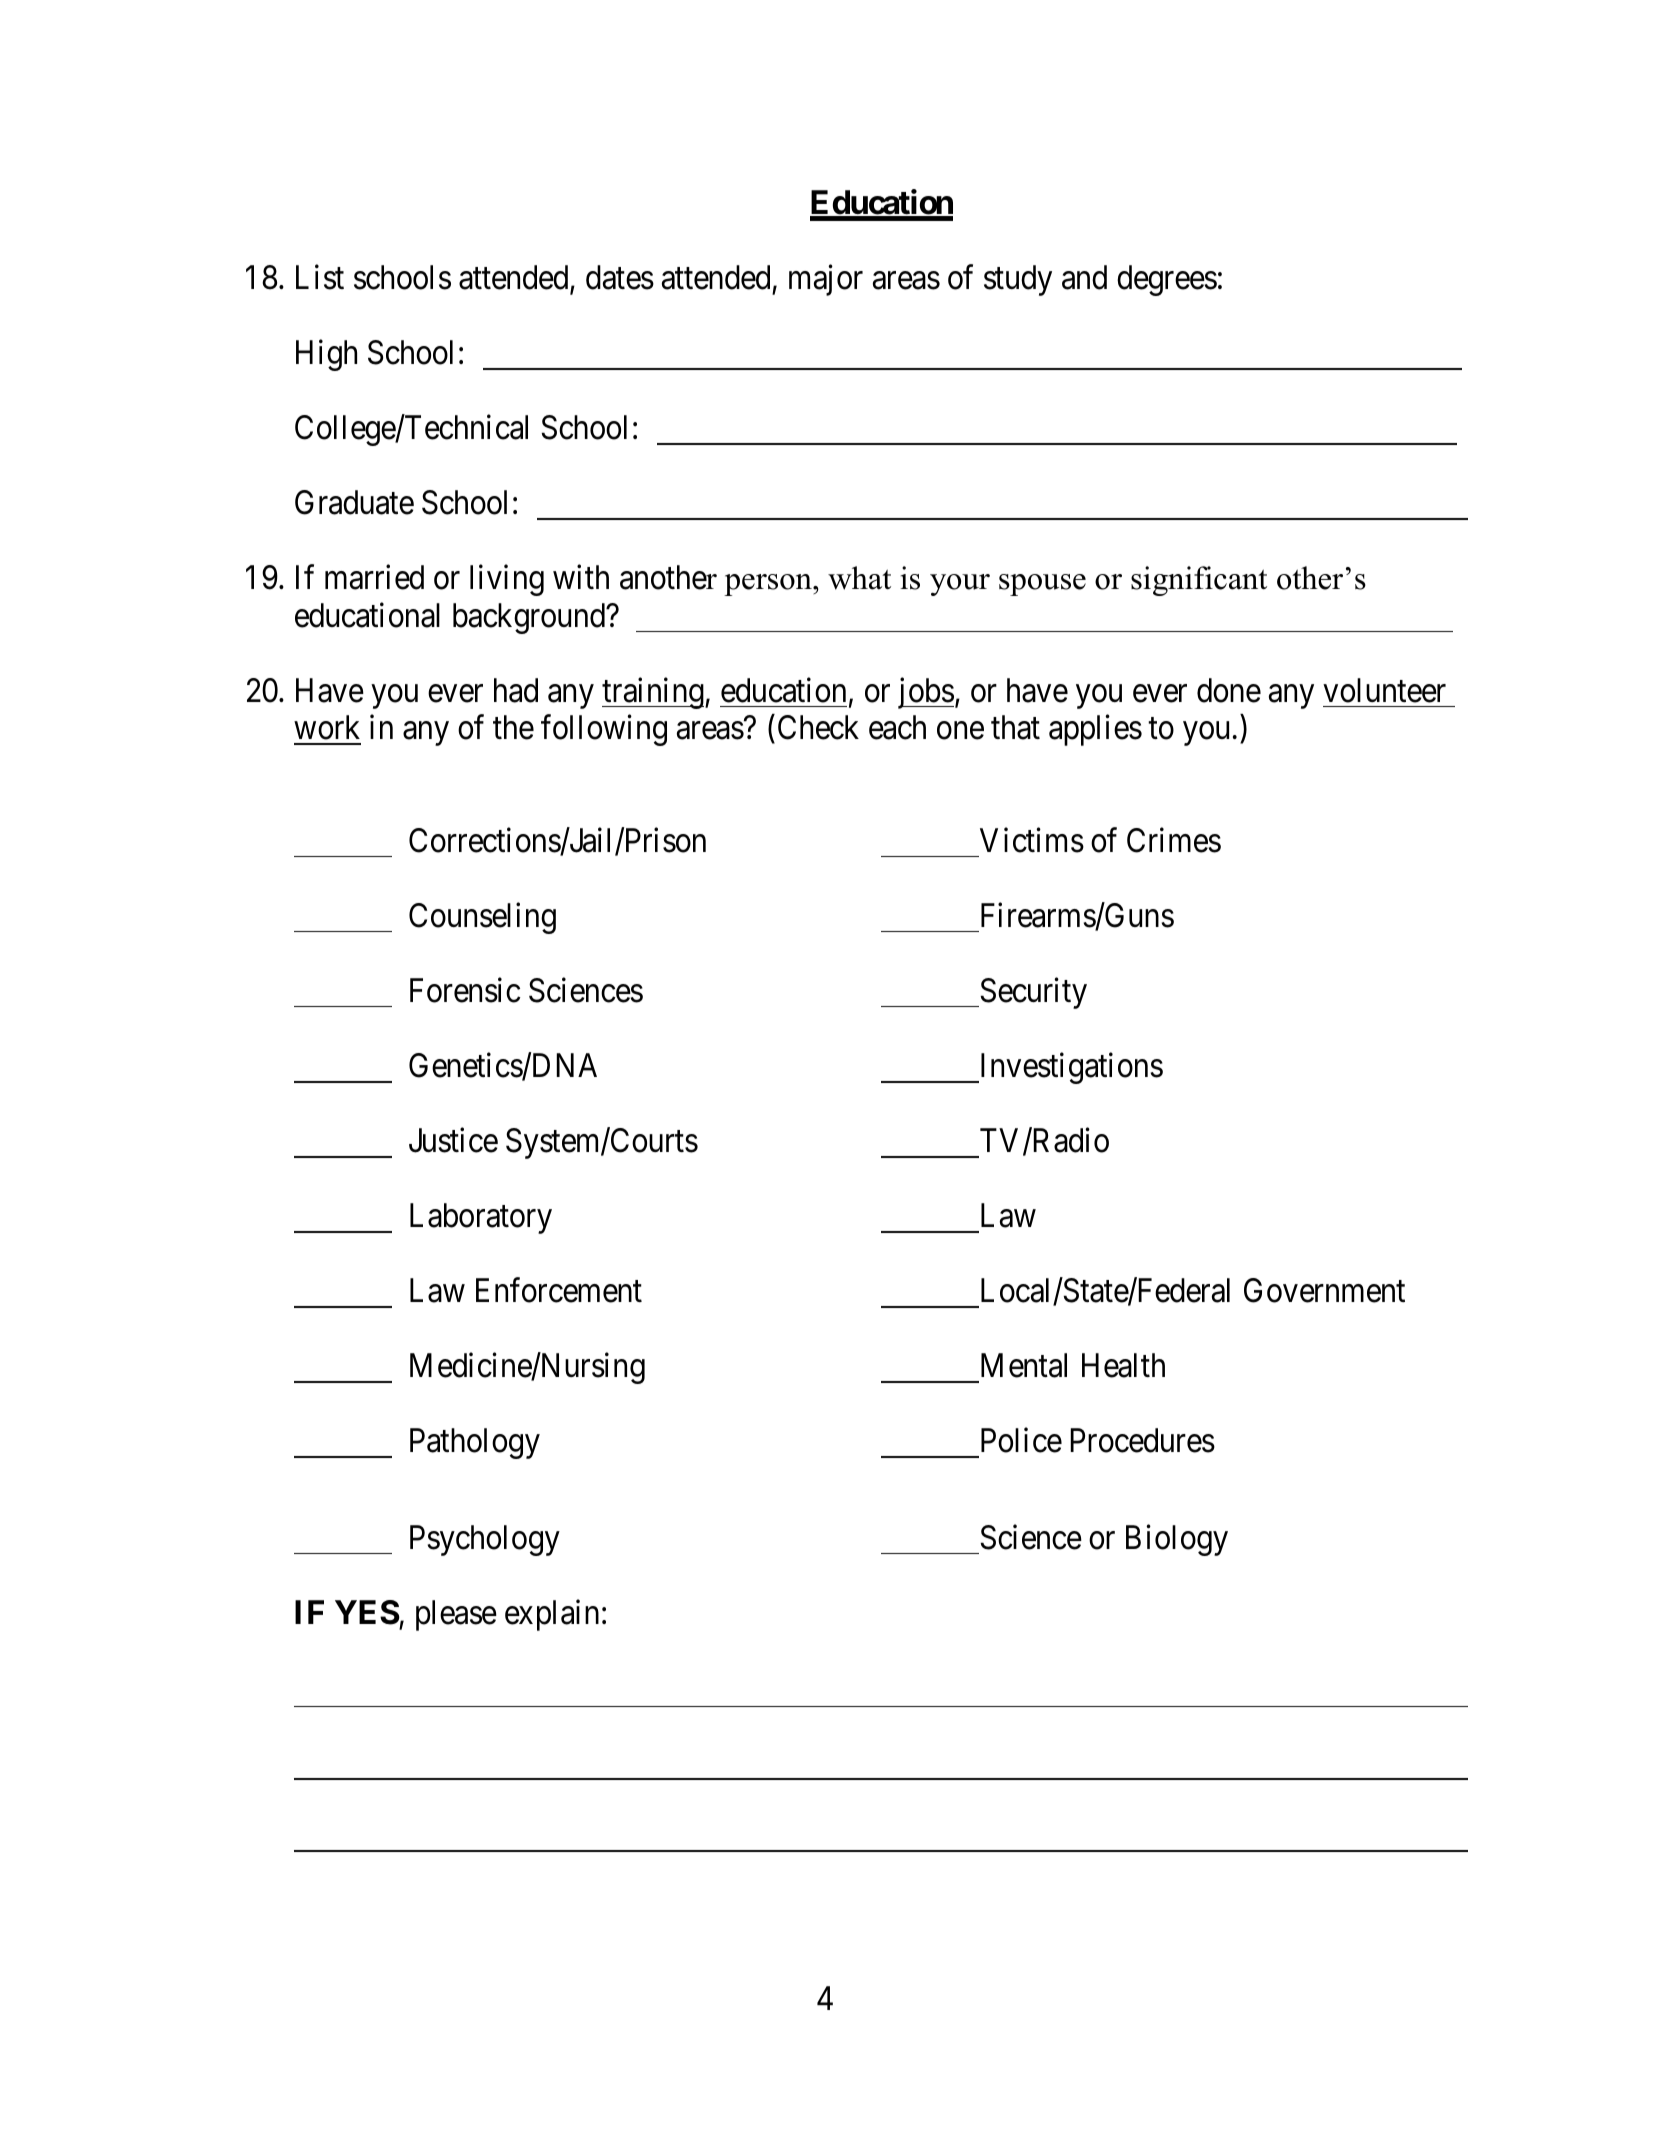 The width and height of the screenshot is (1664, 2153). Describe the element at coordinates (326, 355) in the screenshot. I see `High` at that location.
